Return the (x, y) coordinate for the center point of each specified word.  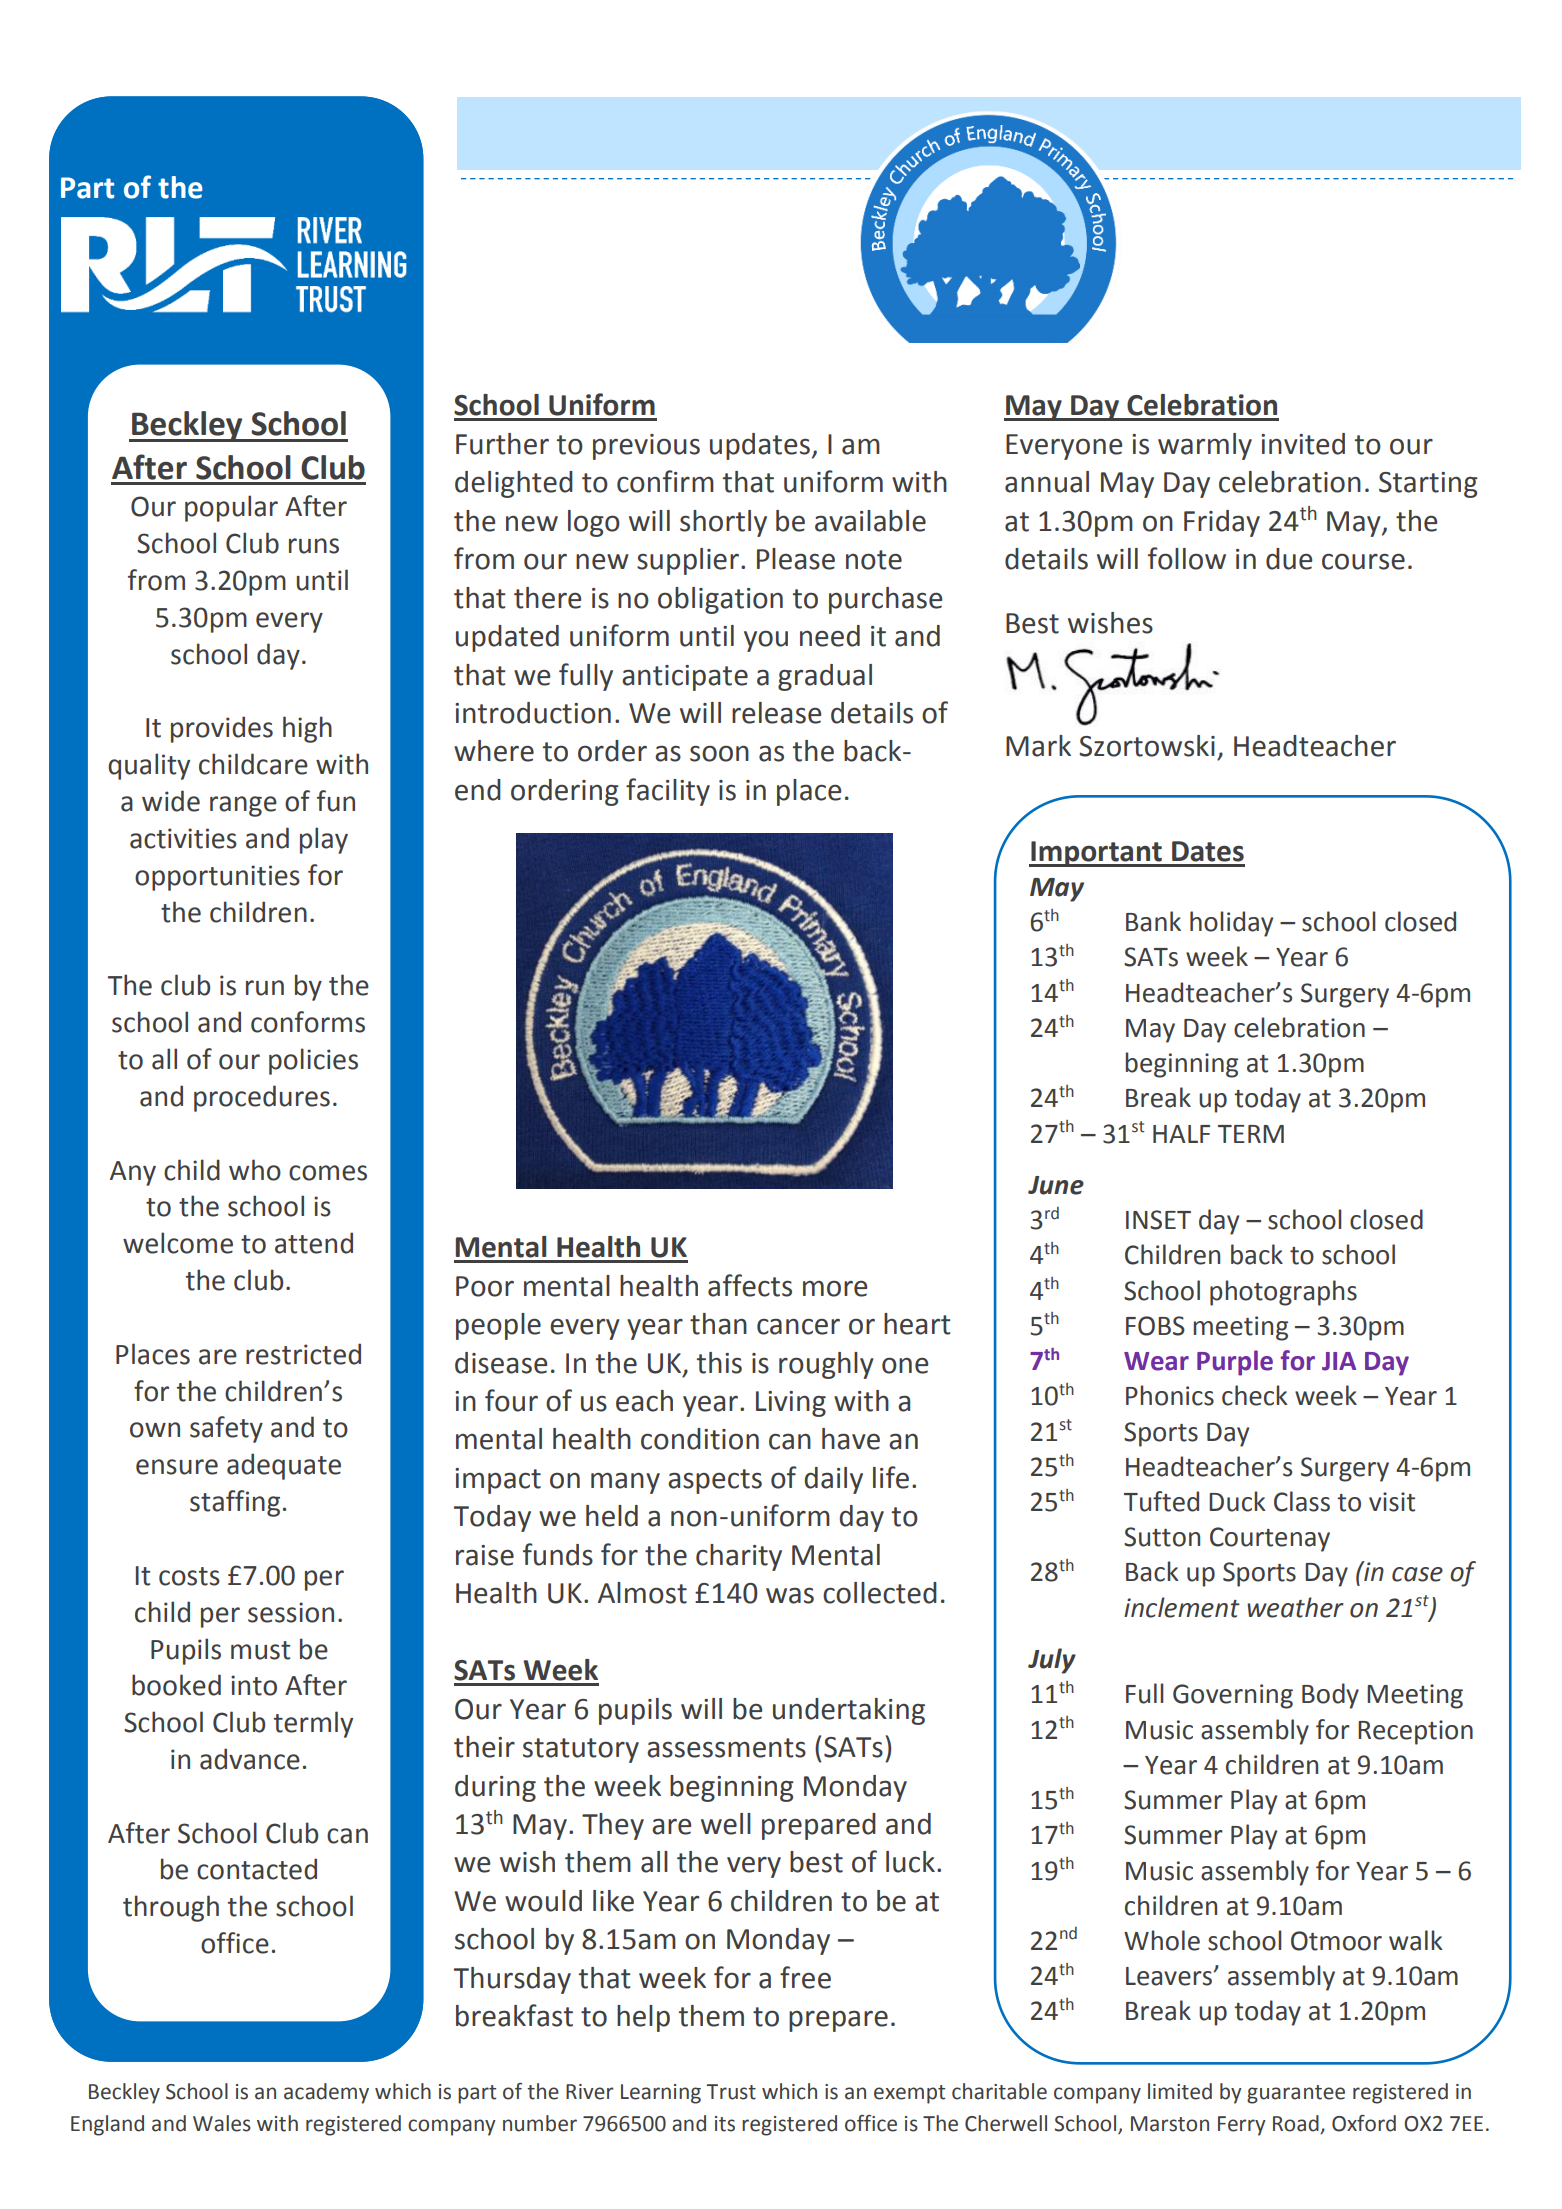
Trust (731, 2092)
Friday (1222, 523)
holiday (1231, 924)
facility (668, 792)
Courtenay (1270, 1539)
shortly (723, 523)
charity (739, 1557)
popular (231, 508)
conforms (308, 1022)
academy (326, 2093)
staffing (235, 1503)
